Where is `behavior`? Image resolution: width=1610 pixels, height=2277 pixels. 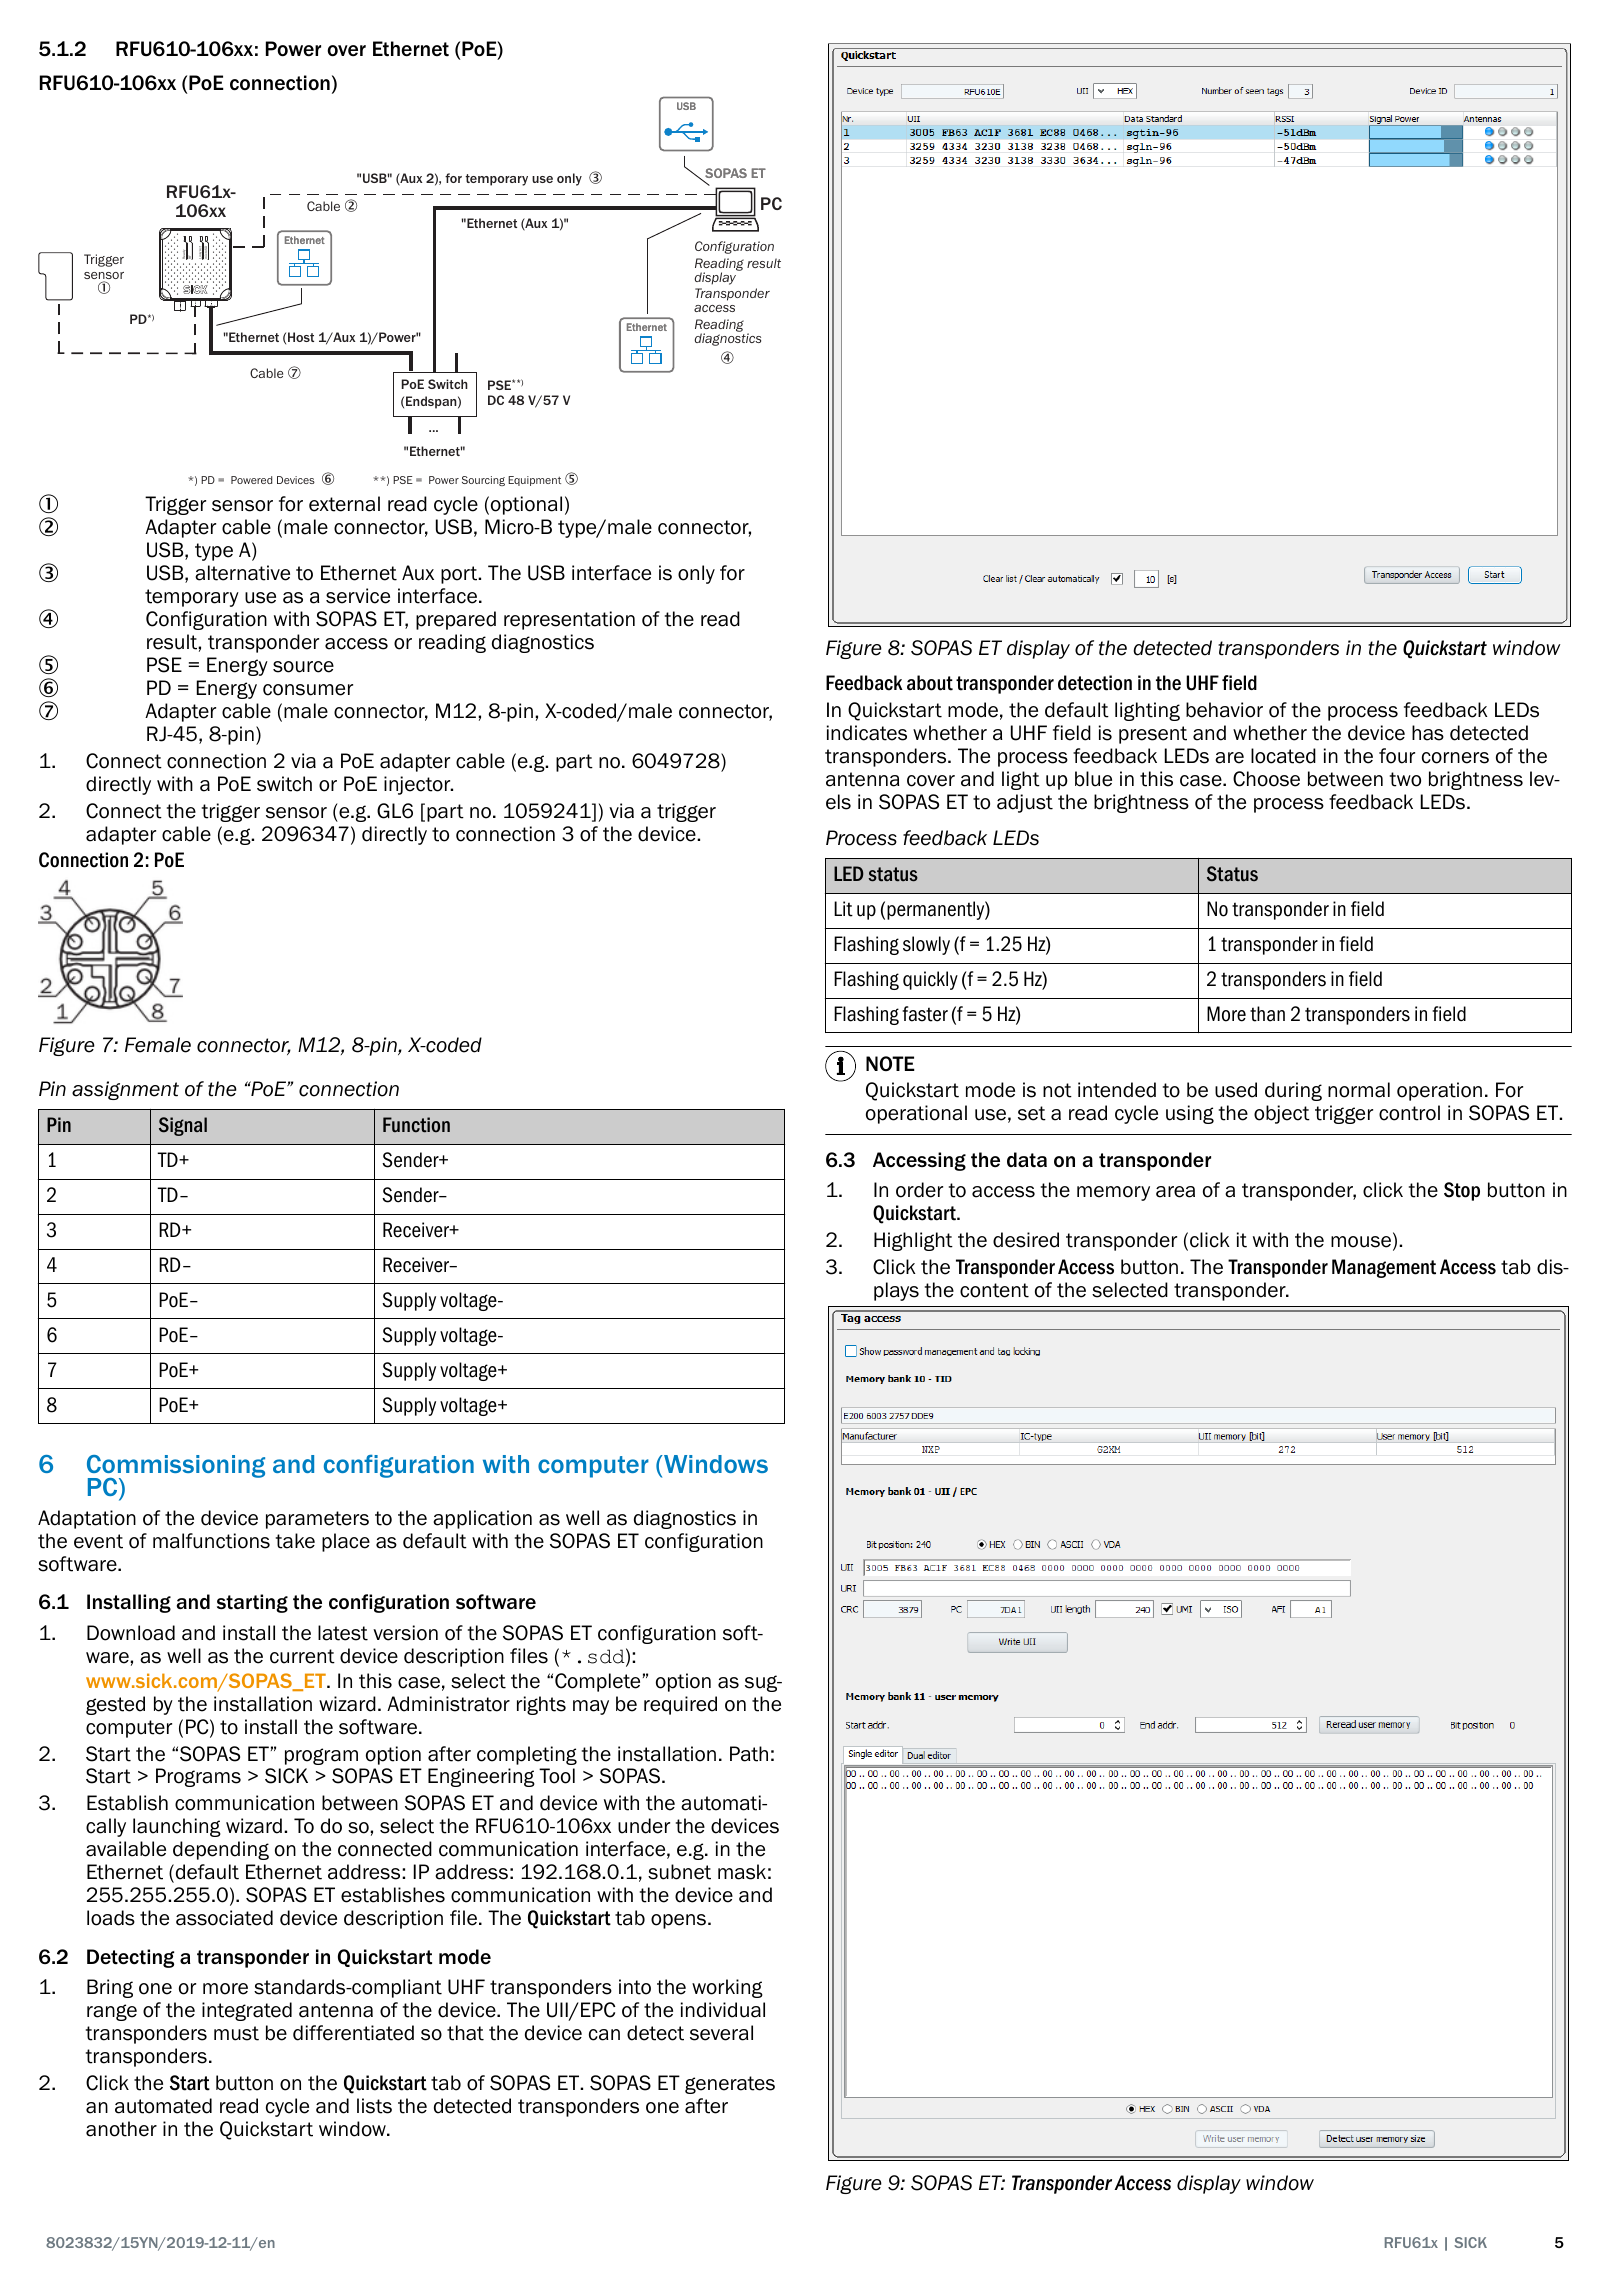
behavior is located at coordinates (1224, 710).
